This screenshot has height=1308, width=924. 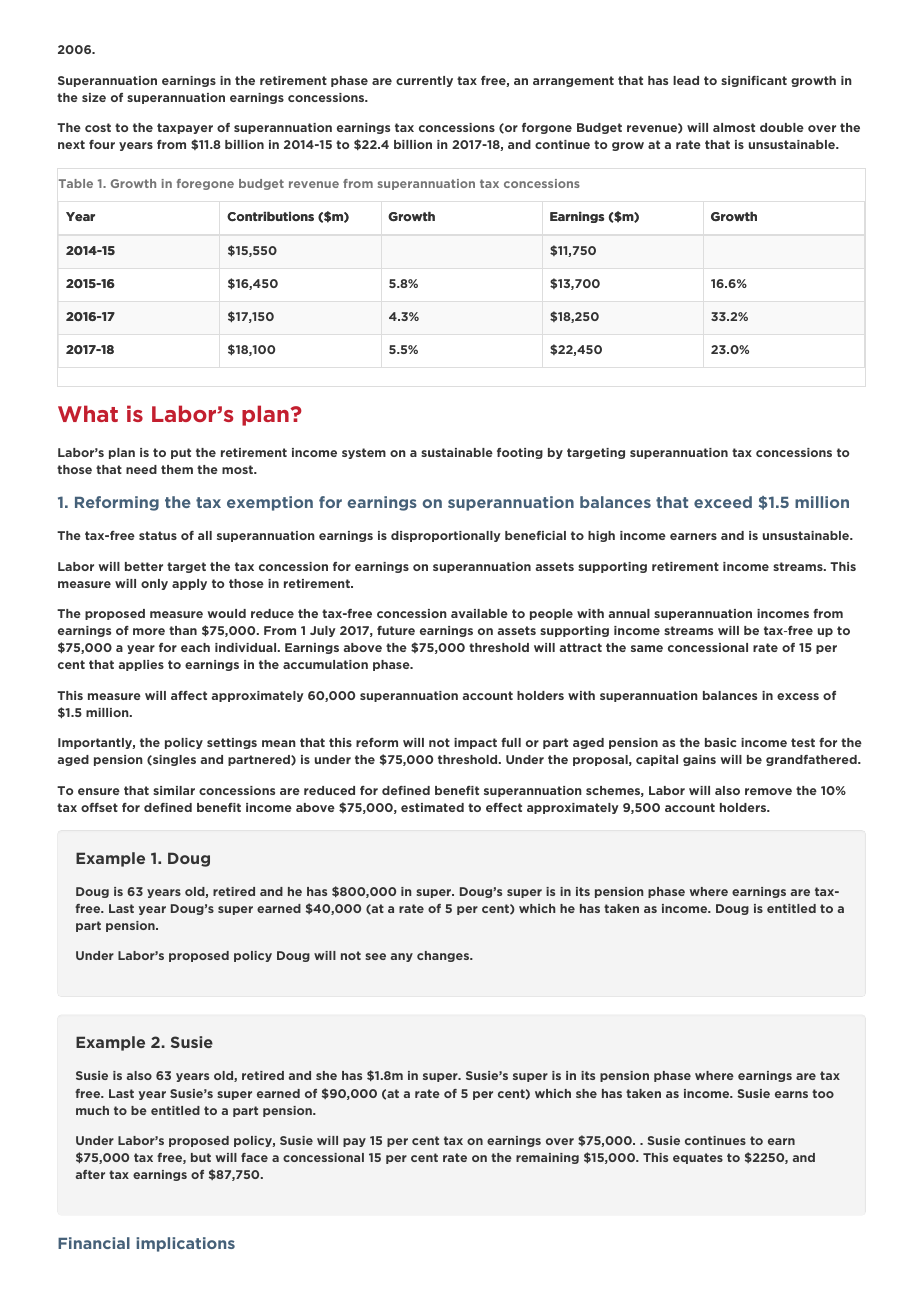 What do you see at coordinates (88, 413) in the screenshot?
I see `What` at bounding box center [88, 413].
